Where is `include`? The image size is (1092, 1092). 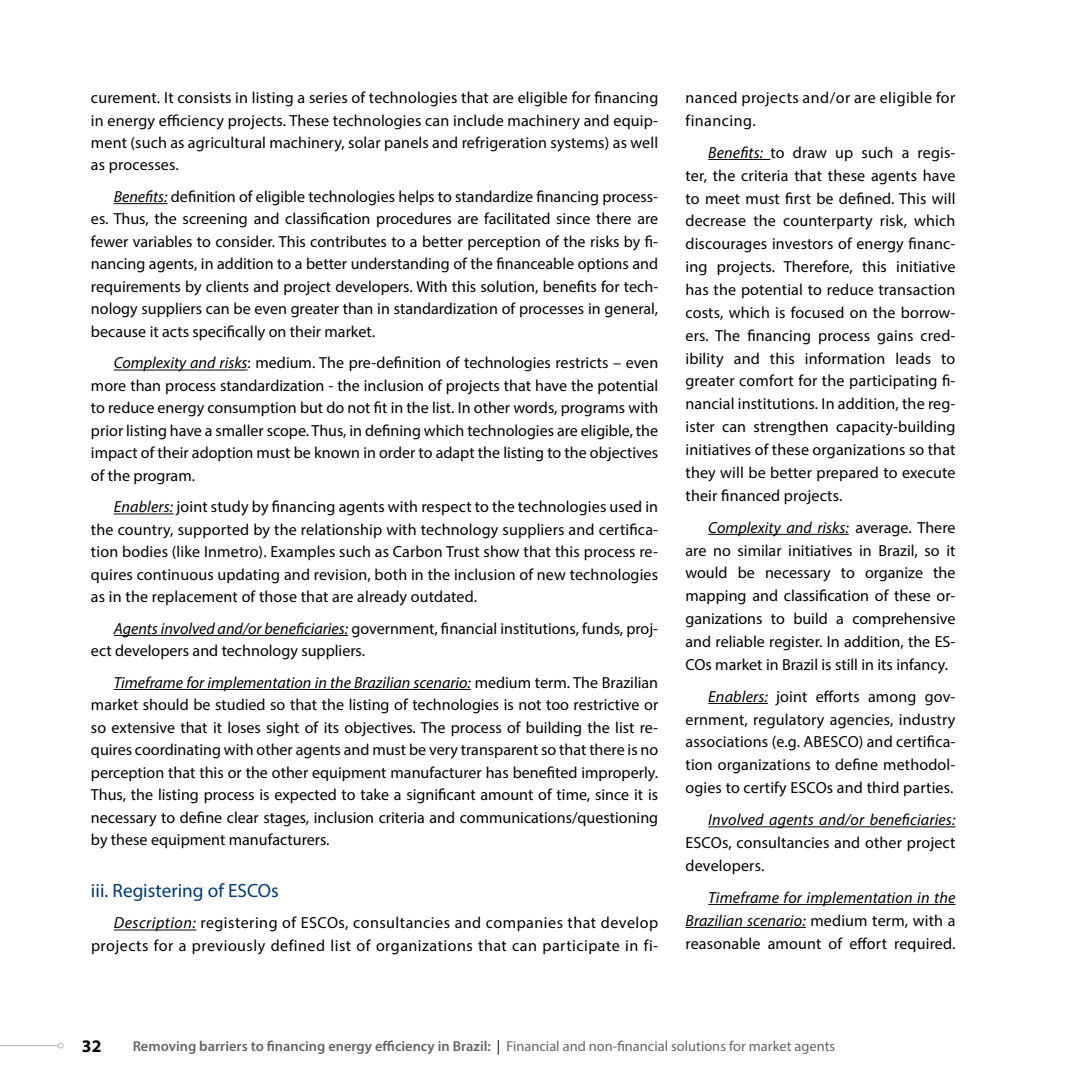 include is located at coordinates (479, 120).
